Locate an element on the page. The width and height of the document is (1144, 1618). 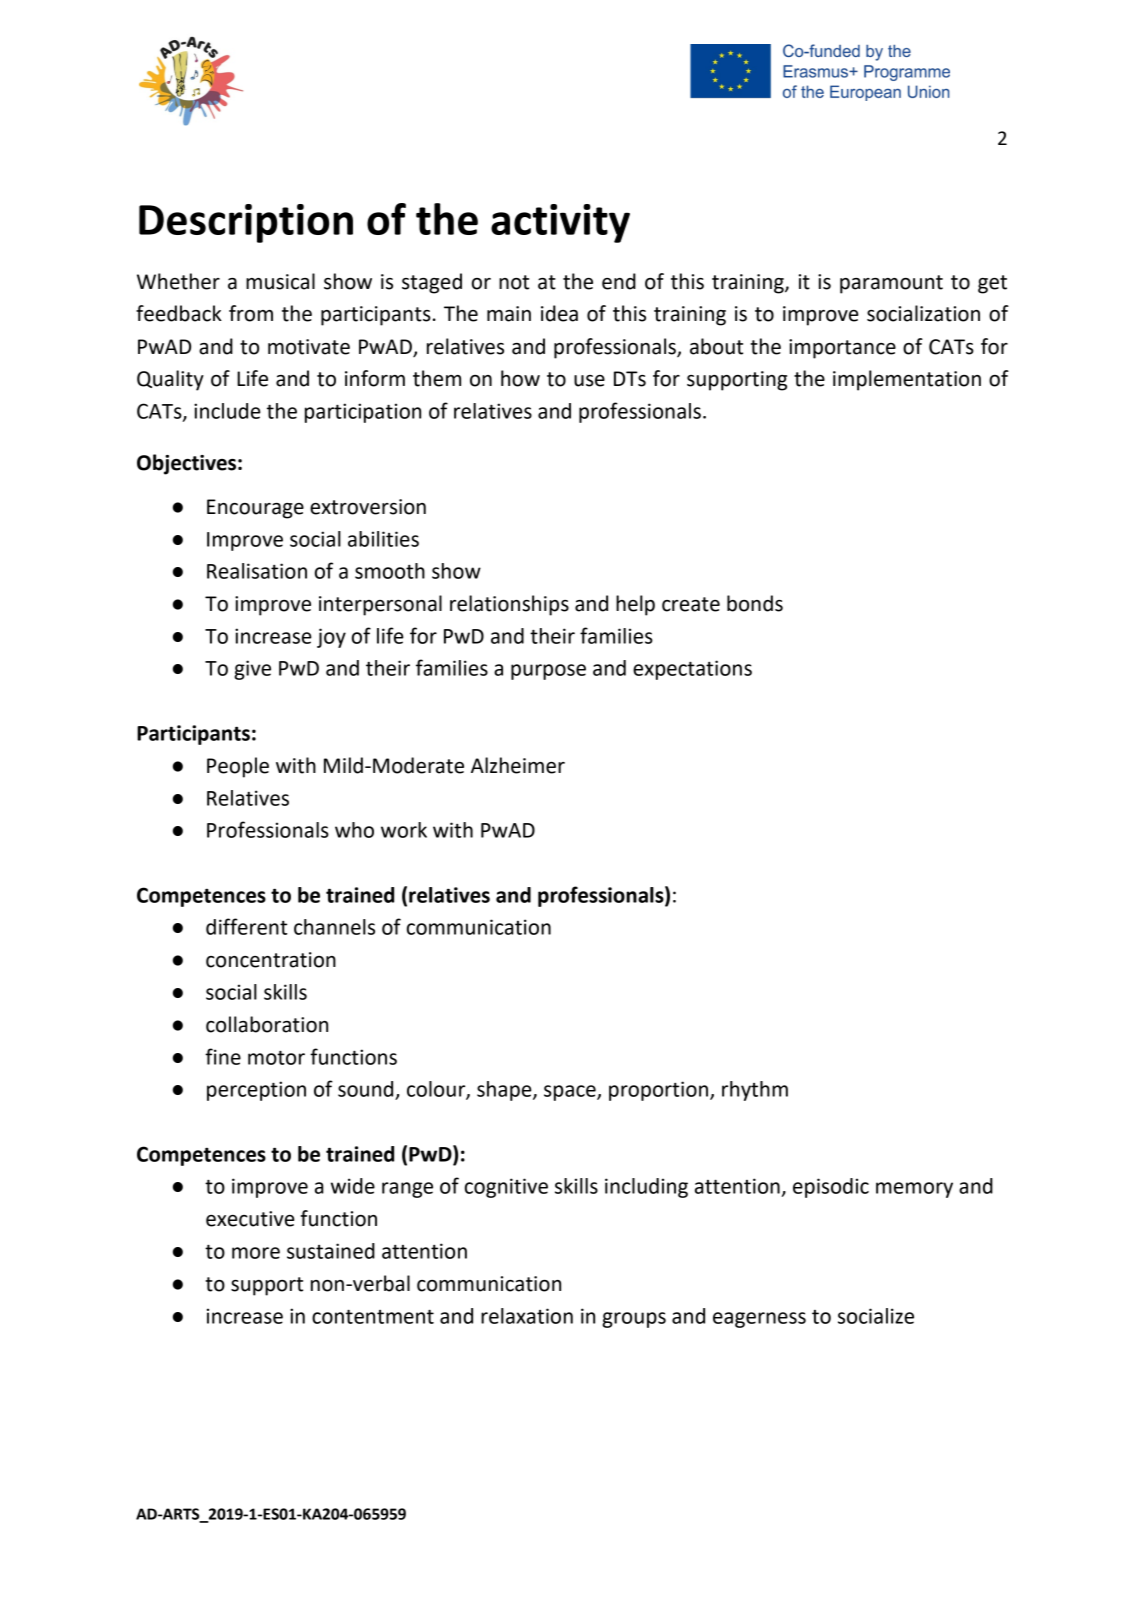
paramount is located at coordinates (891, 284).
